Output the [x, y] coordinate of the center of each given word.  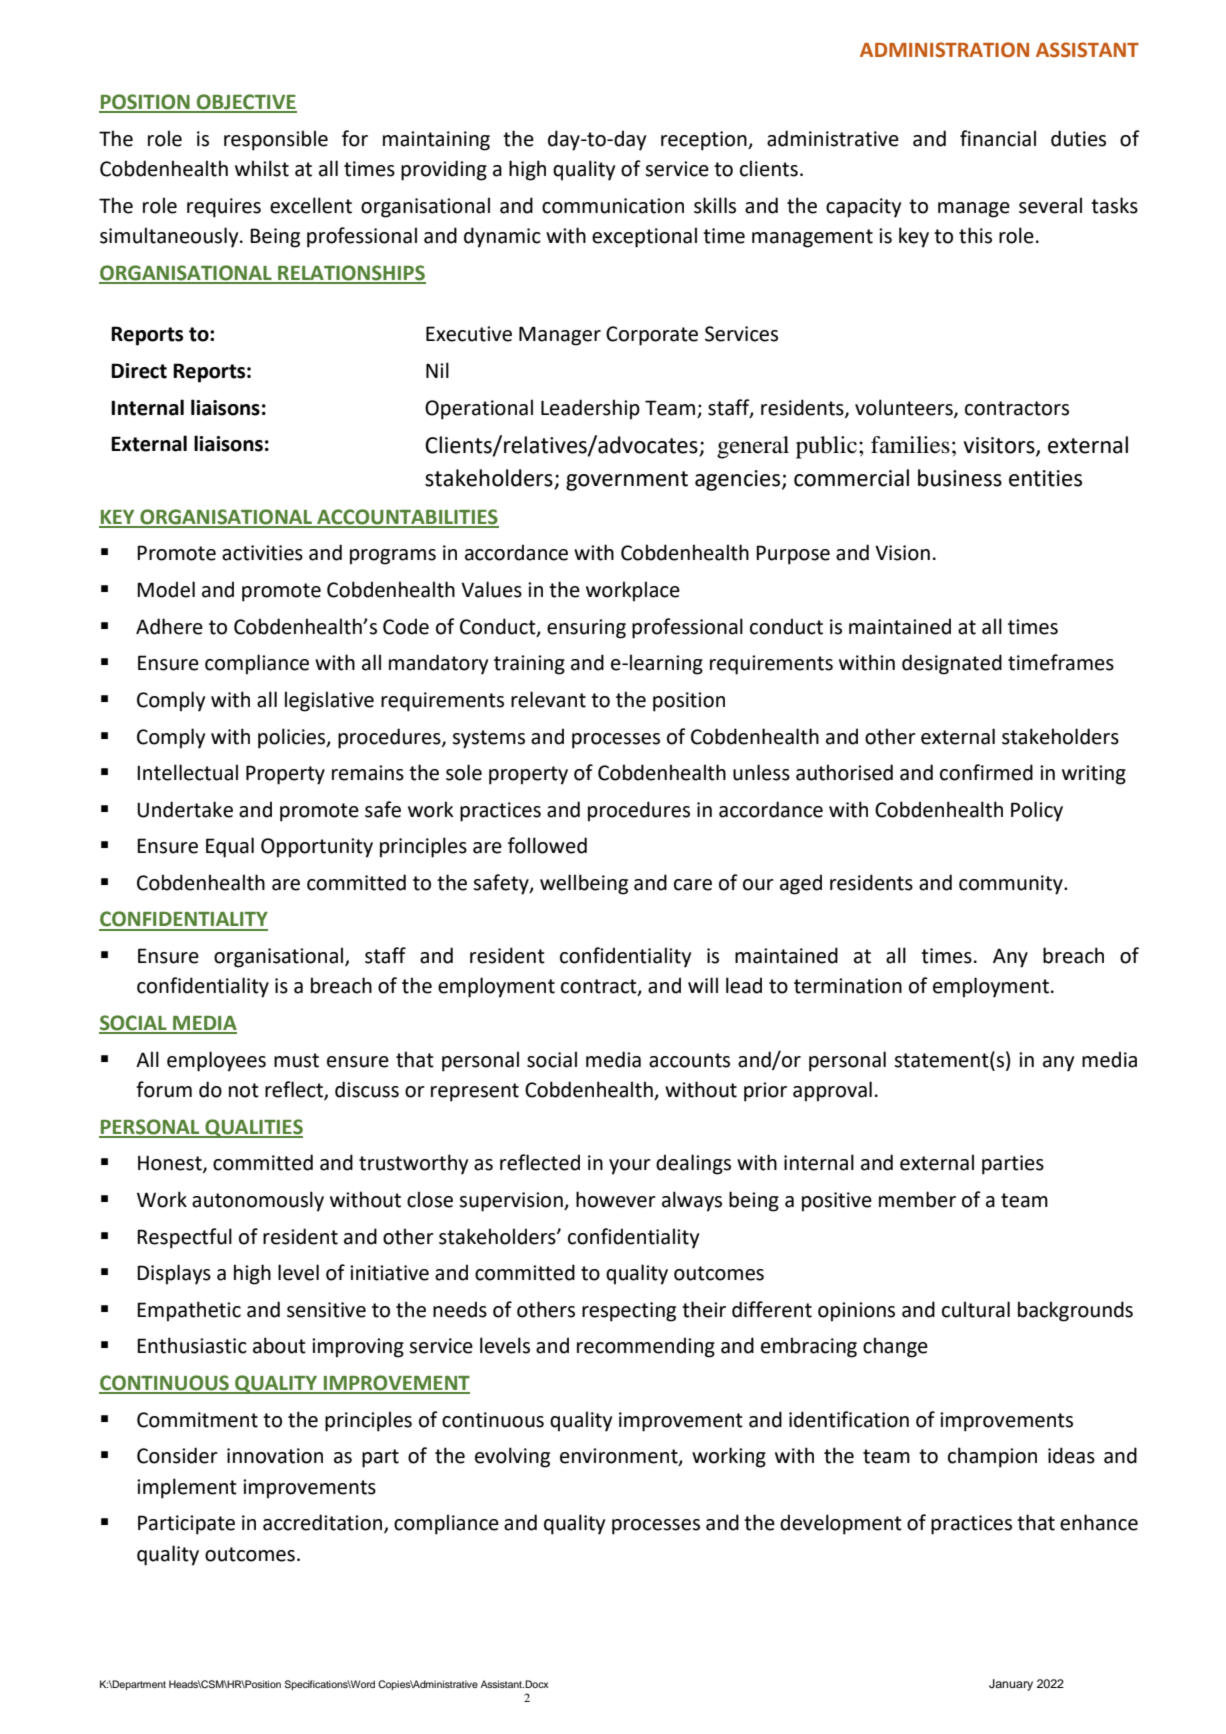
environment [620, 1457]
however [616, 1199]
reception [705, 141]
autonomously [258, 1201]
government [627, 481]
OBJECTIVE [246, 103]
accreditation [324, 1523]
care [693, 885]
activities [262, 553]
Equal [230, 847]
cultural [976, 1309]
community [1012, 885]
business [960, 478]
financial [998, 138]
